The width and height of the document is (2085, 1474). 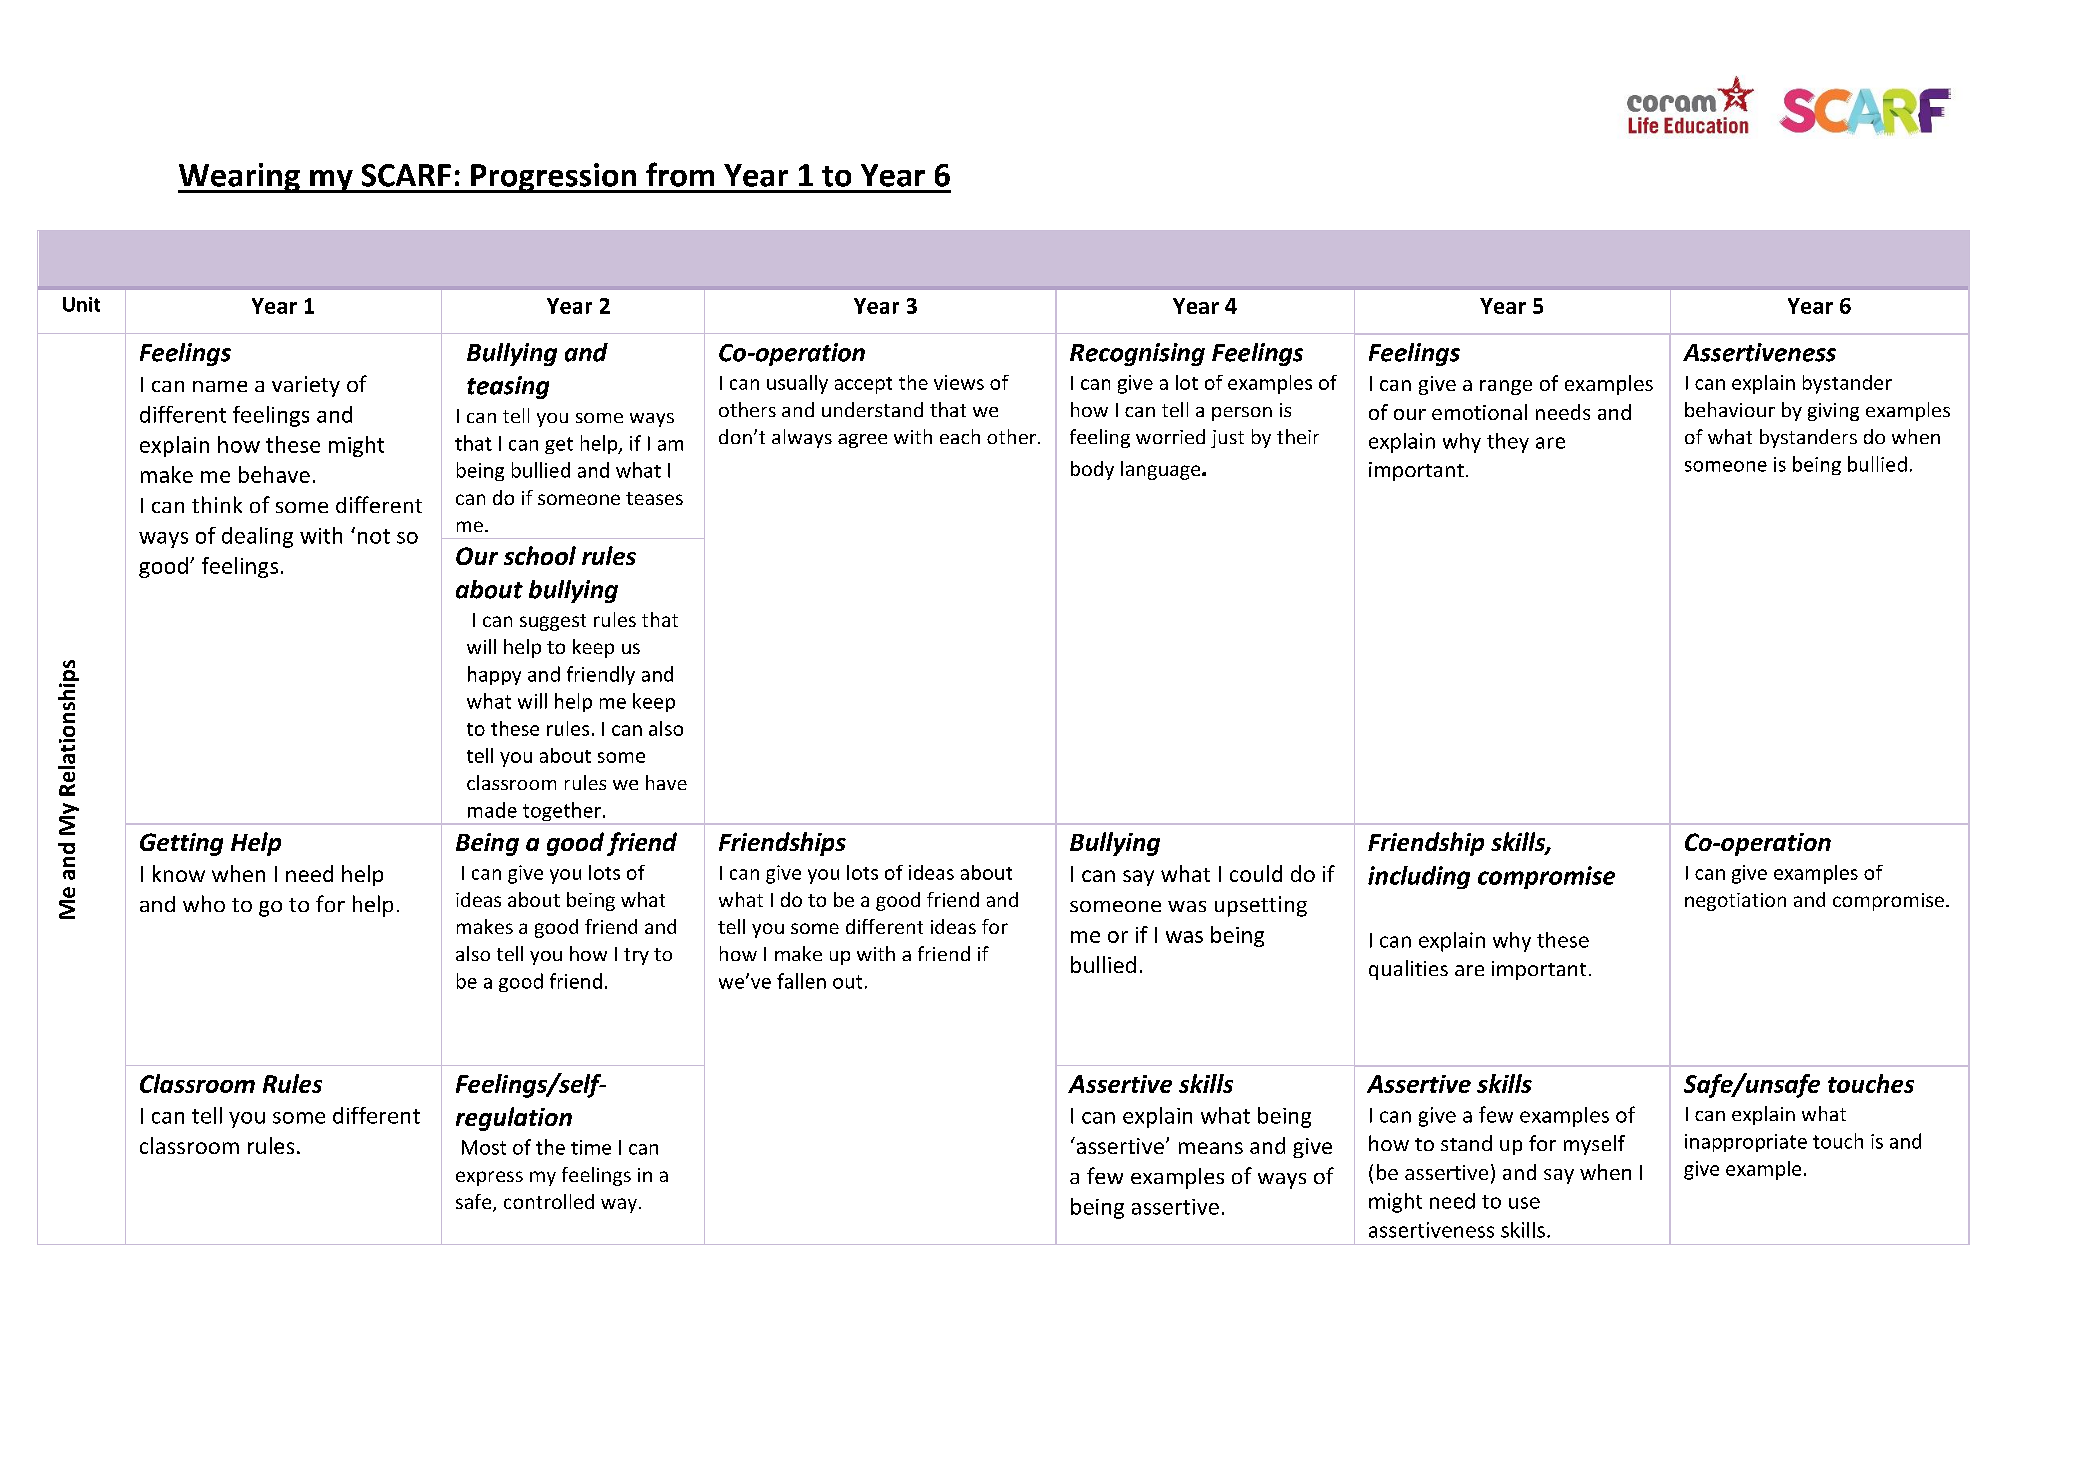 I want to click on from, so click(x=680, y=174).
